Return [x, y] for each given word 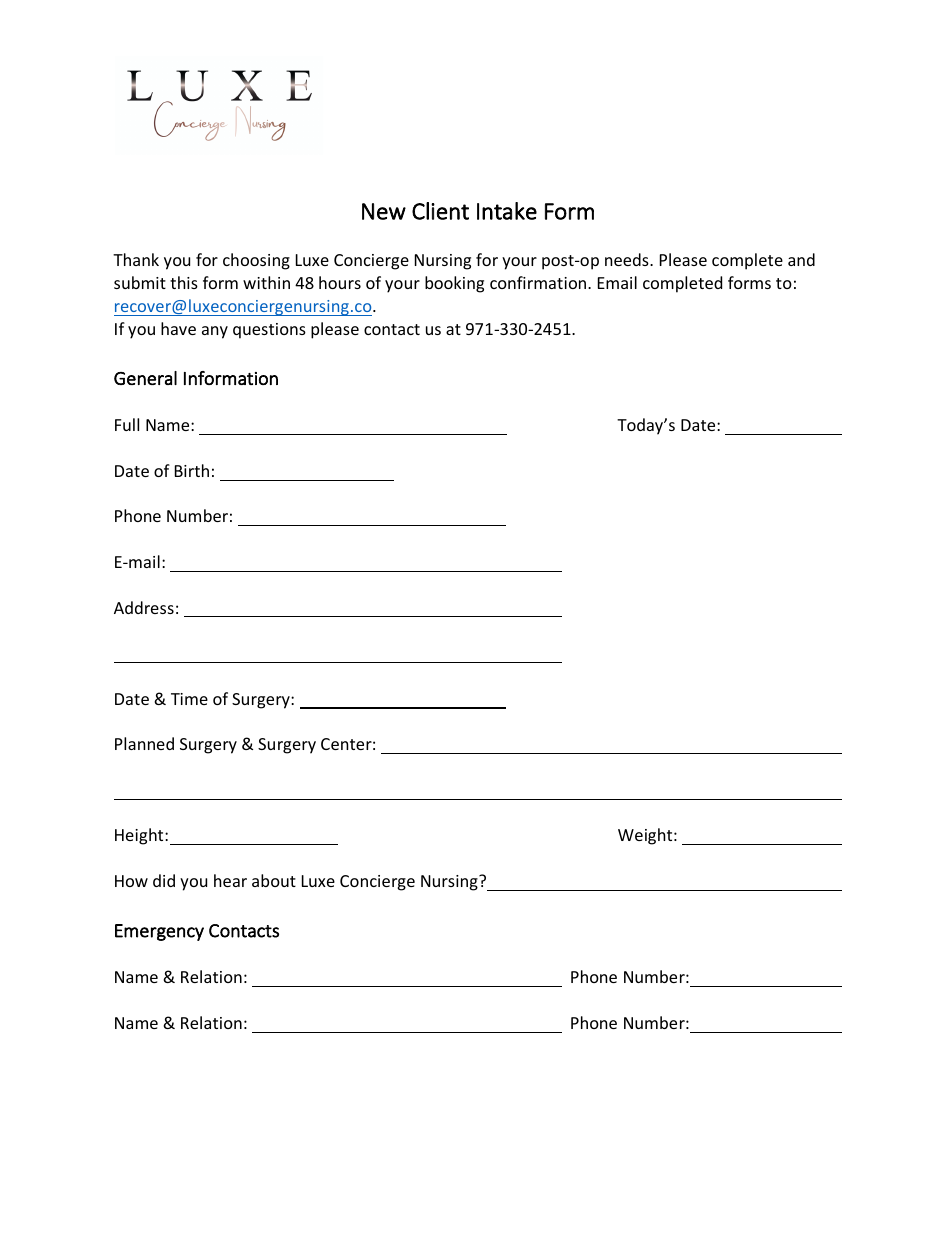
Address [144, 607]
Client [440, 211]
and [801, 259]
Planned [144, 743]
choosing [256, 261]
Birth [192, 470]
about [274, 880]
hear [230, 880]
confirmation [539, 282]
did [164, 880]
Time [189, 699]
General [145, 378]
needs [628, 259]
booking [454, 284]
